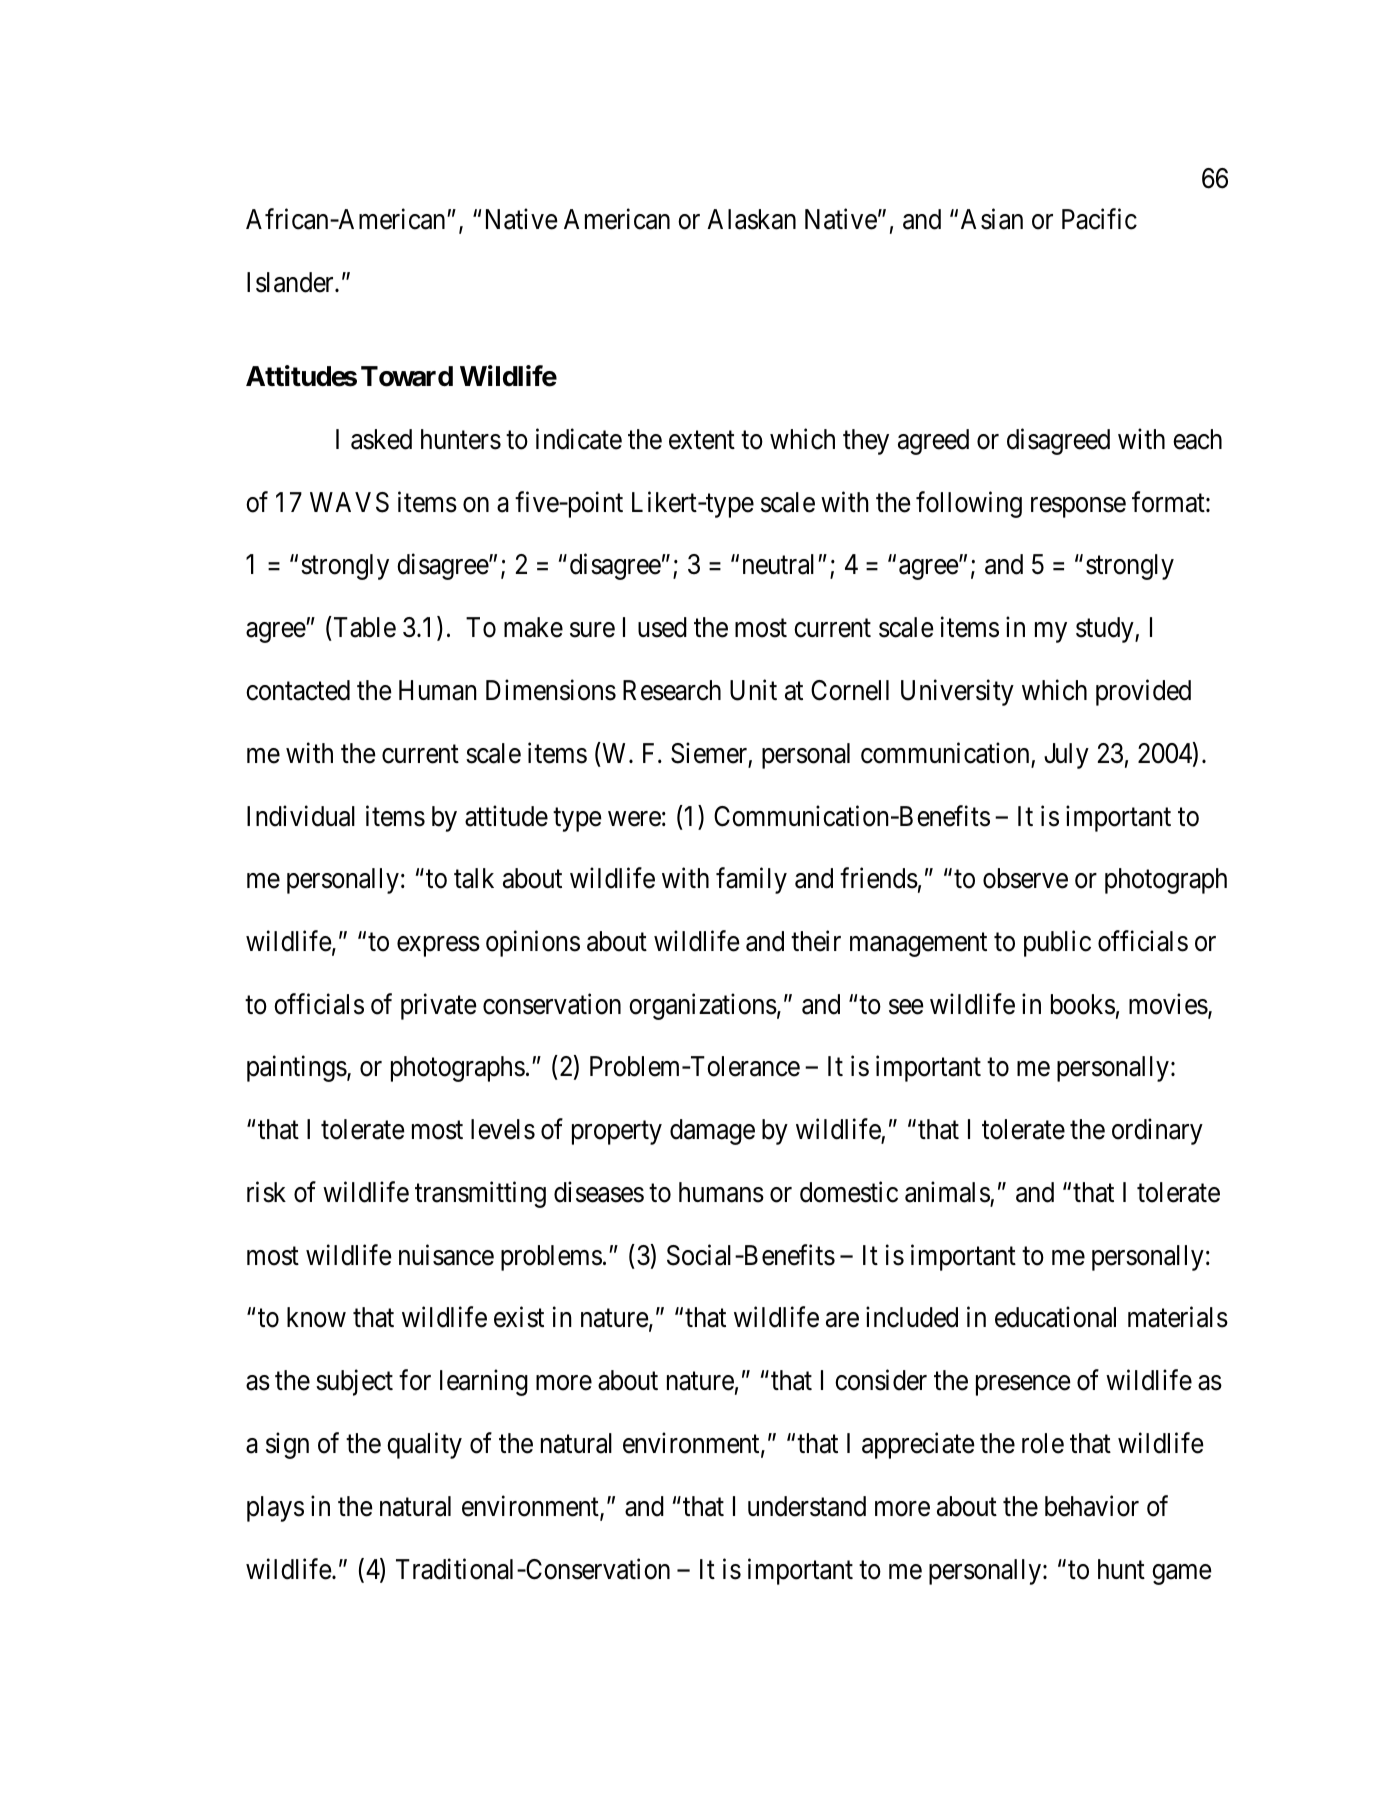  What do you see at coordinates (712, 1132) in the page?
I see `damage` at bounding box center [712, 1132].
